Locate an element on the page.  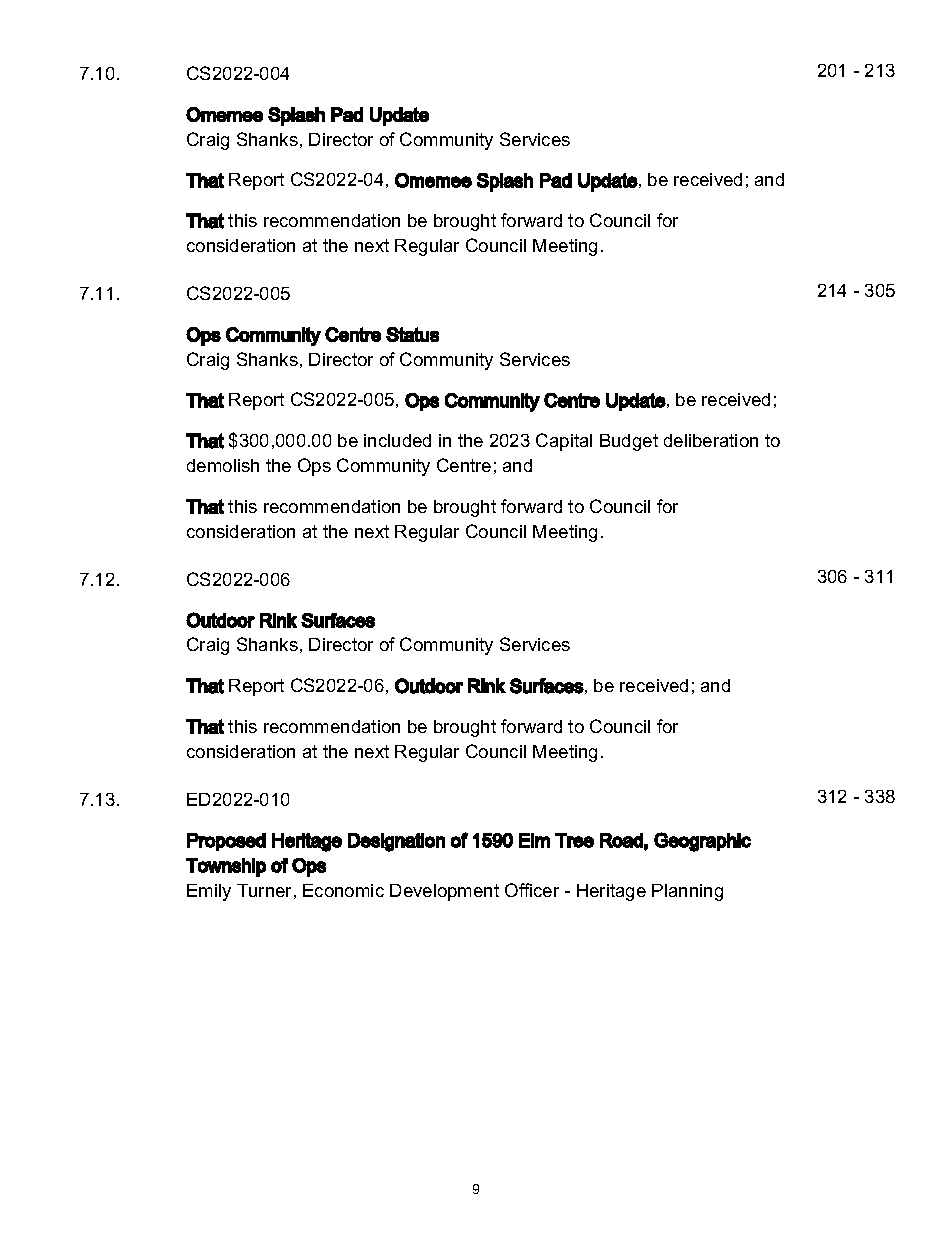
deliberation is located at coordinates (711, 440).
